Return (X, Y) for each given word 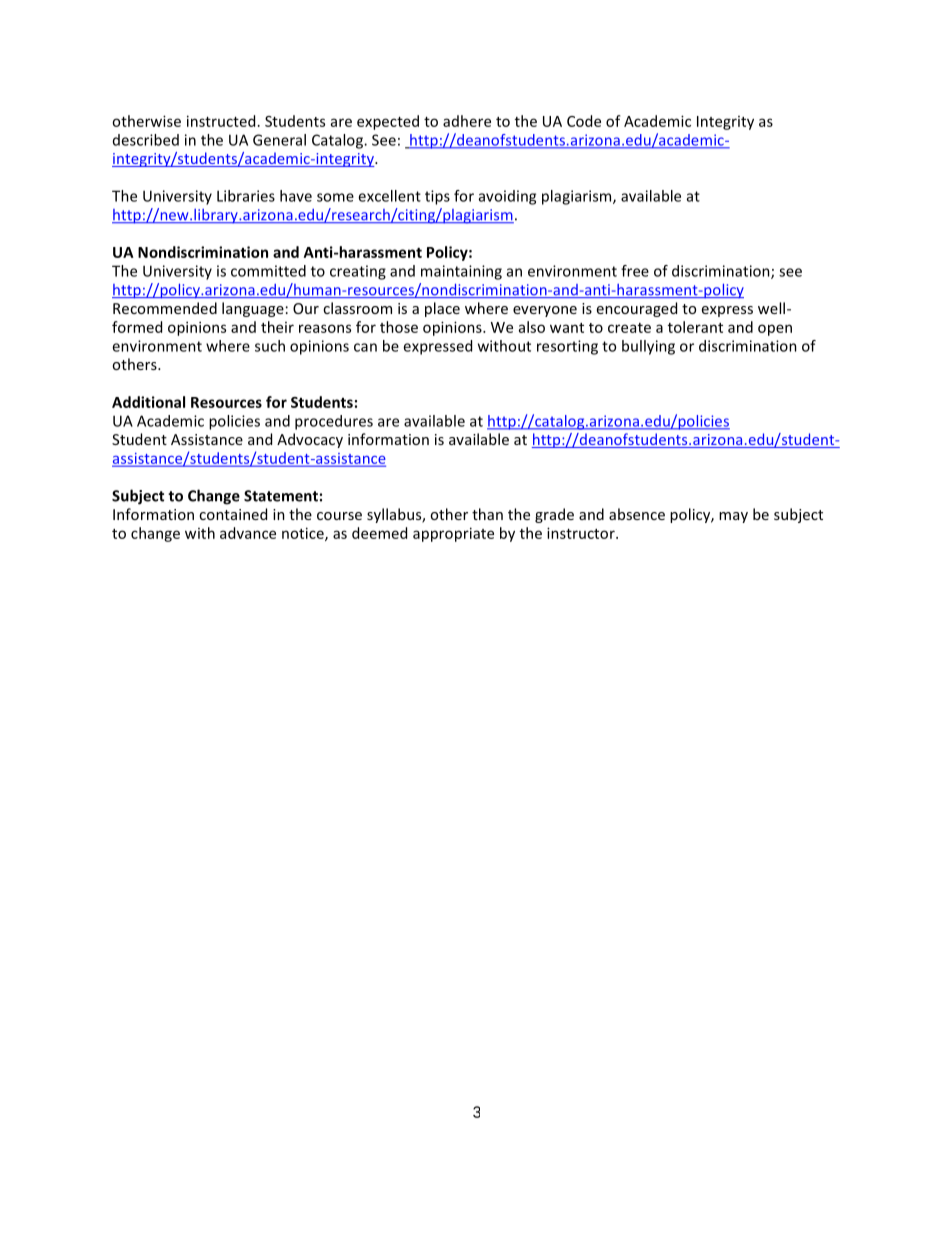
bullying (648, 347)
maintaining (461, 272)
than (487, 514)
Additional (148, 402)
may (733, 517)
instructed (221, 121)
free (635, 271)
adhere (467, 121)
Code (584, 121)
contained (233, 514)
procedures (334, 422)
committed (268, 271)
